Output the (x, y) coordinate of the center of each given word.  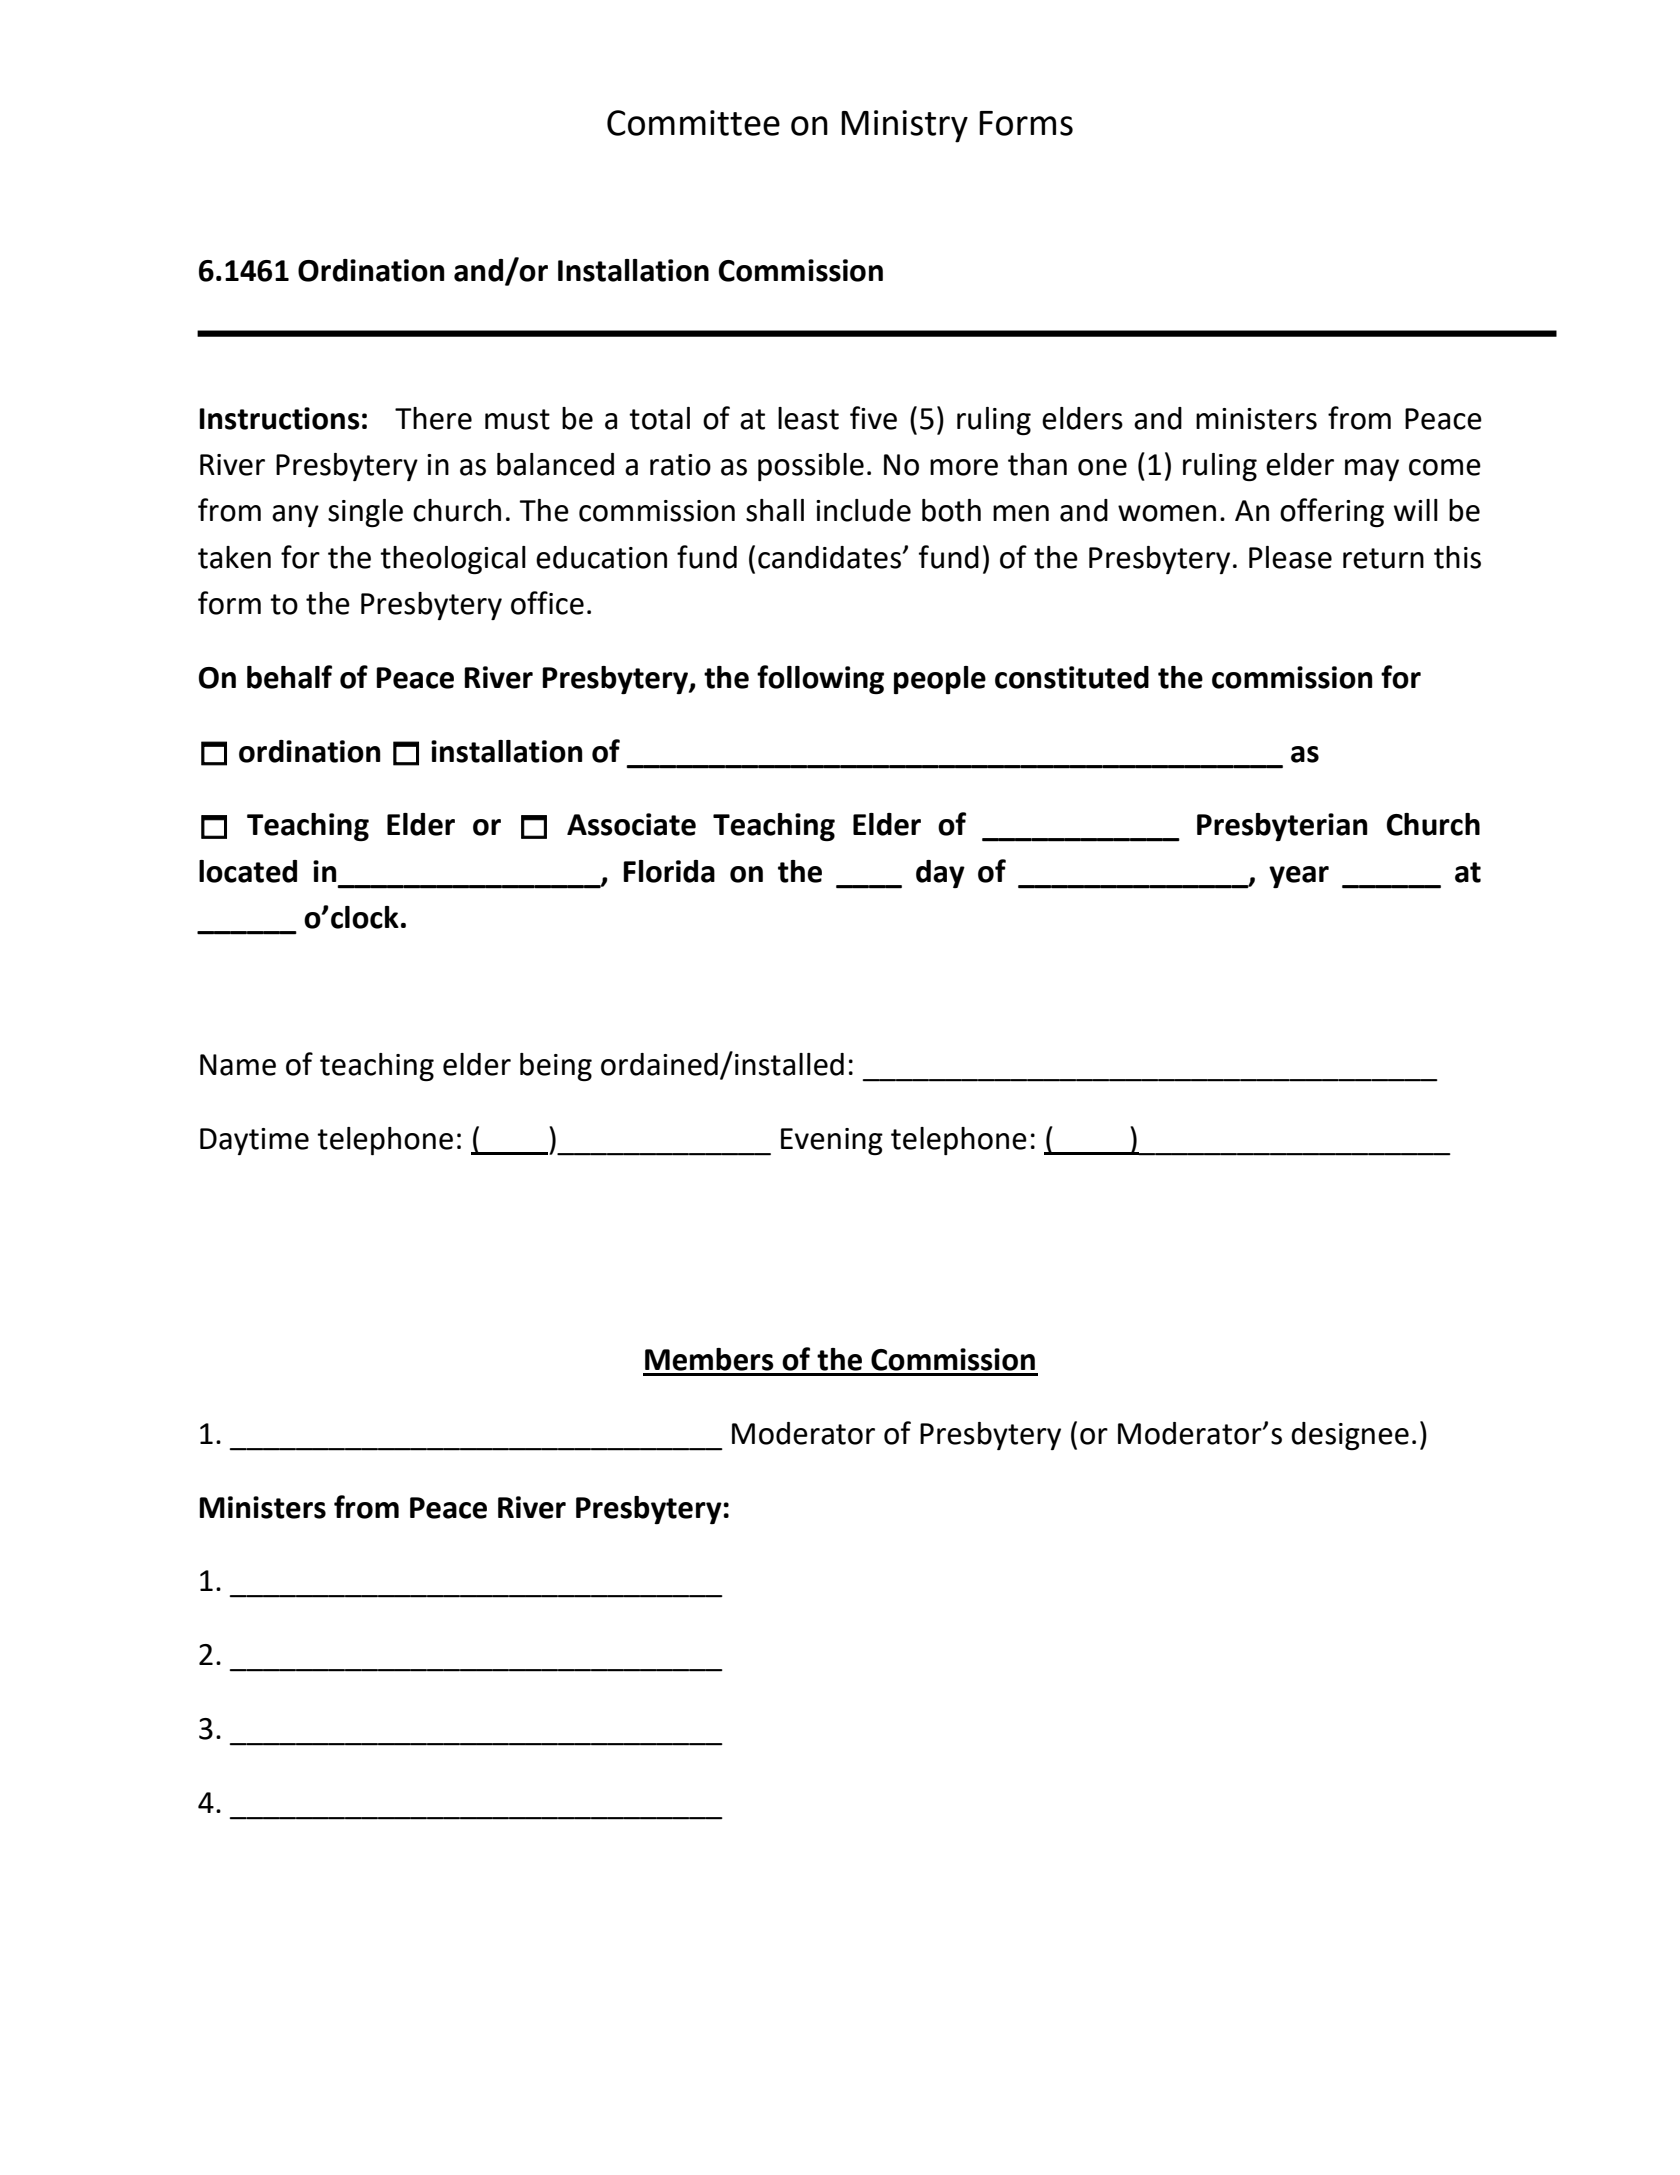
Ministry (904, 126)
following (820, 679)
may (1372, 470)
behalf (289, 677)
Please (1290, 557)
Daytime (254, 1141)
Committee (693, 123)
